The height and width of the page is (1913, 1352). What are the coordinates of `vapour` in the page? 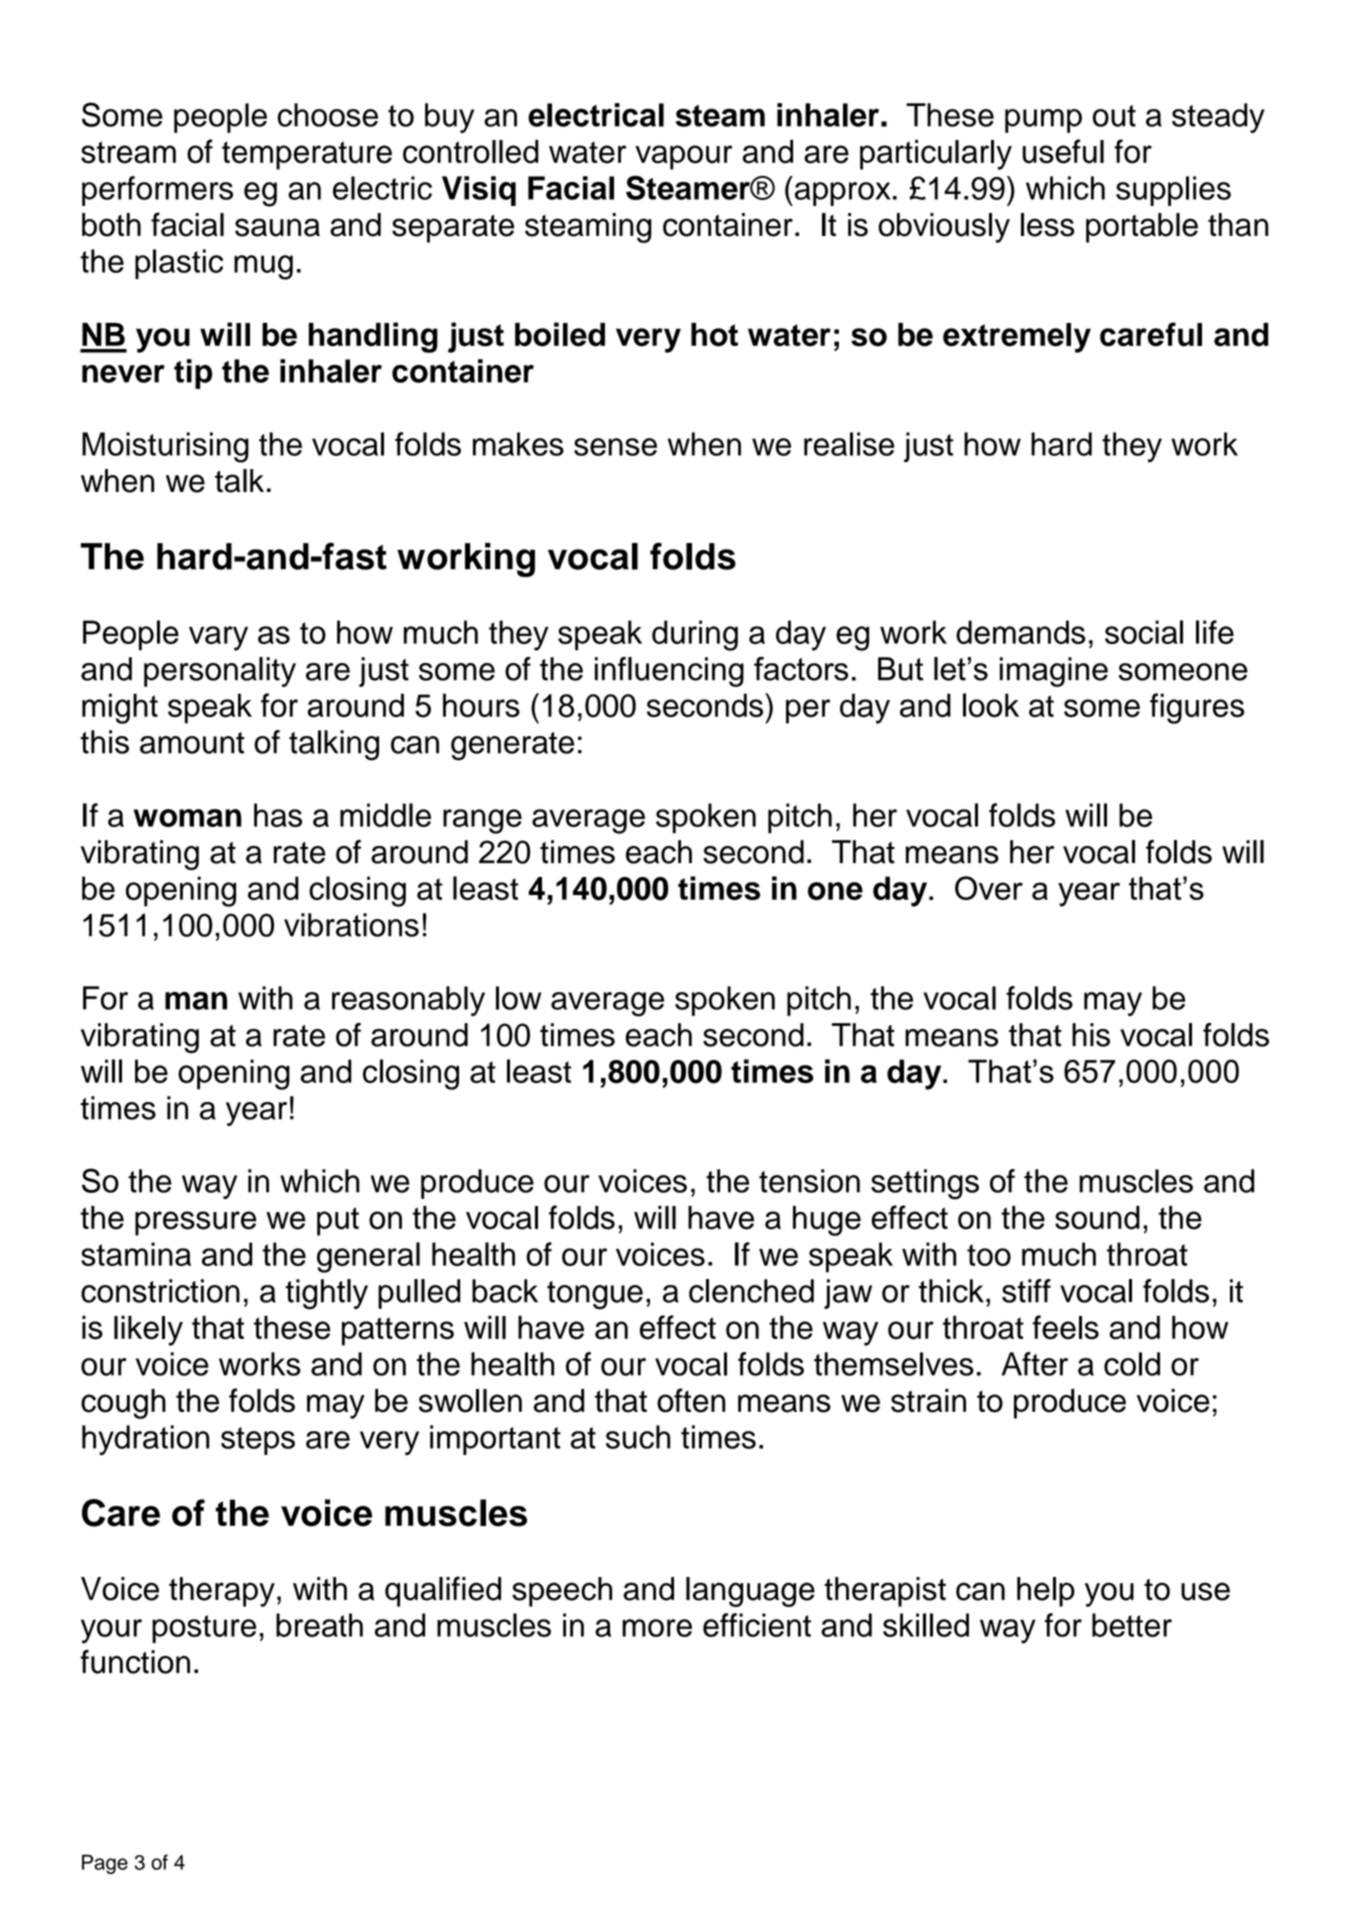 It's located at (683, 157).
